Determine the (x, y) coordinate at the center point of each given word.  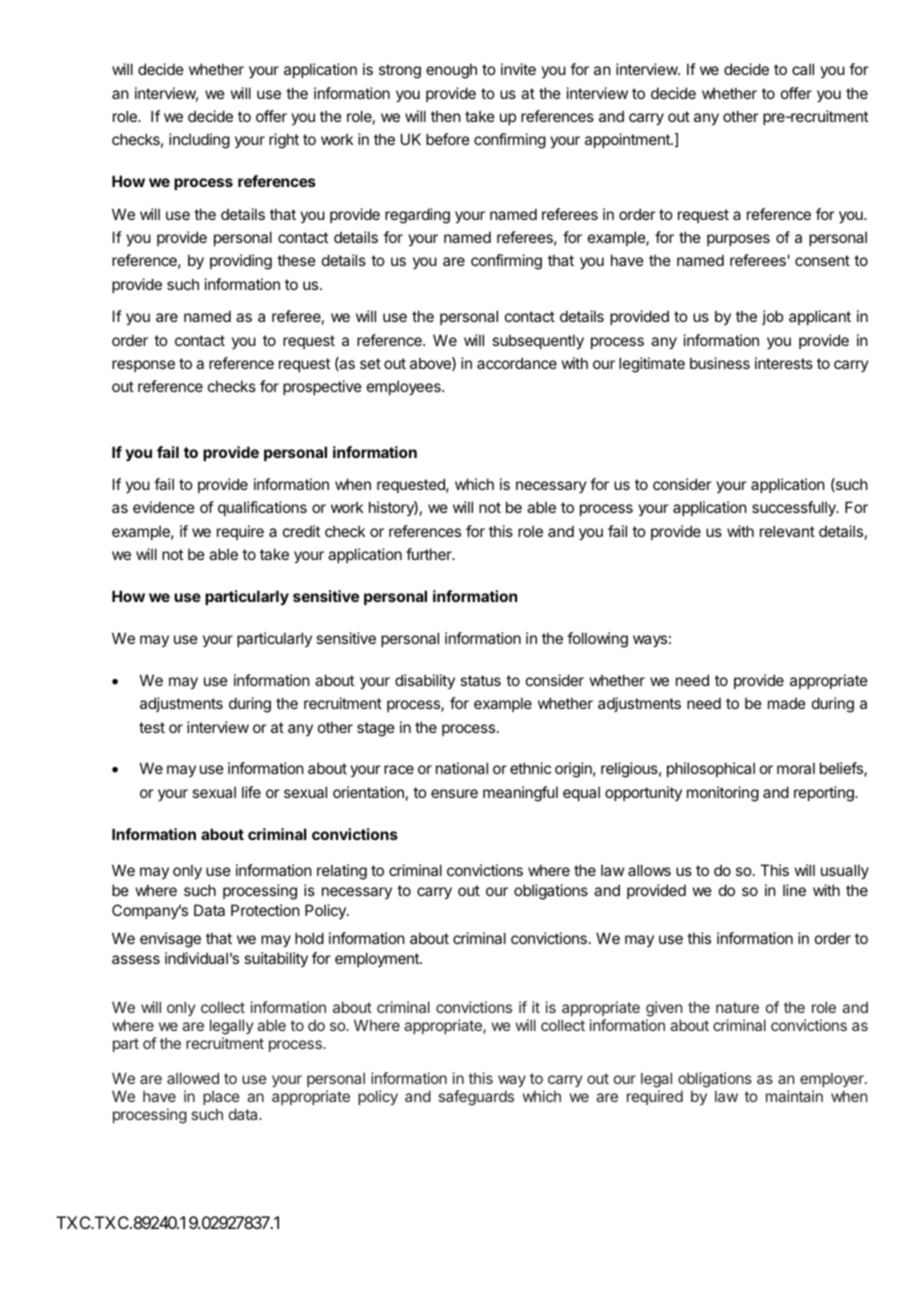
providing (241, 262)
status (480, 680)
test (152, 727)
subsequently (538, 341)
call (803, 69)
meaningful (520, 794)
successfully (795, 508)
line (794, 890)
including (199, 141)
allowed (193, 1078)
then (445, 116)
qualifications (262, 508)
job (772, 317)
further (430, 554)
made (787, 703)
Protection (265, 910)
